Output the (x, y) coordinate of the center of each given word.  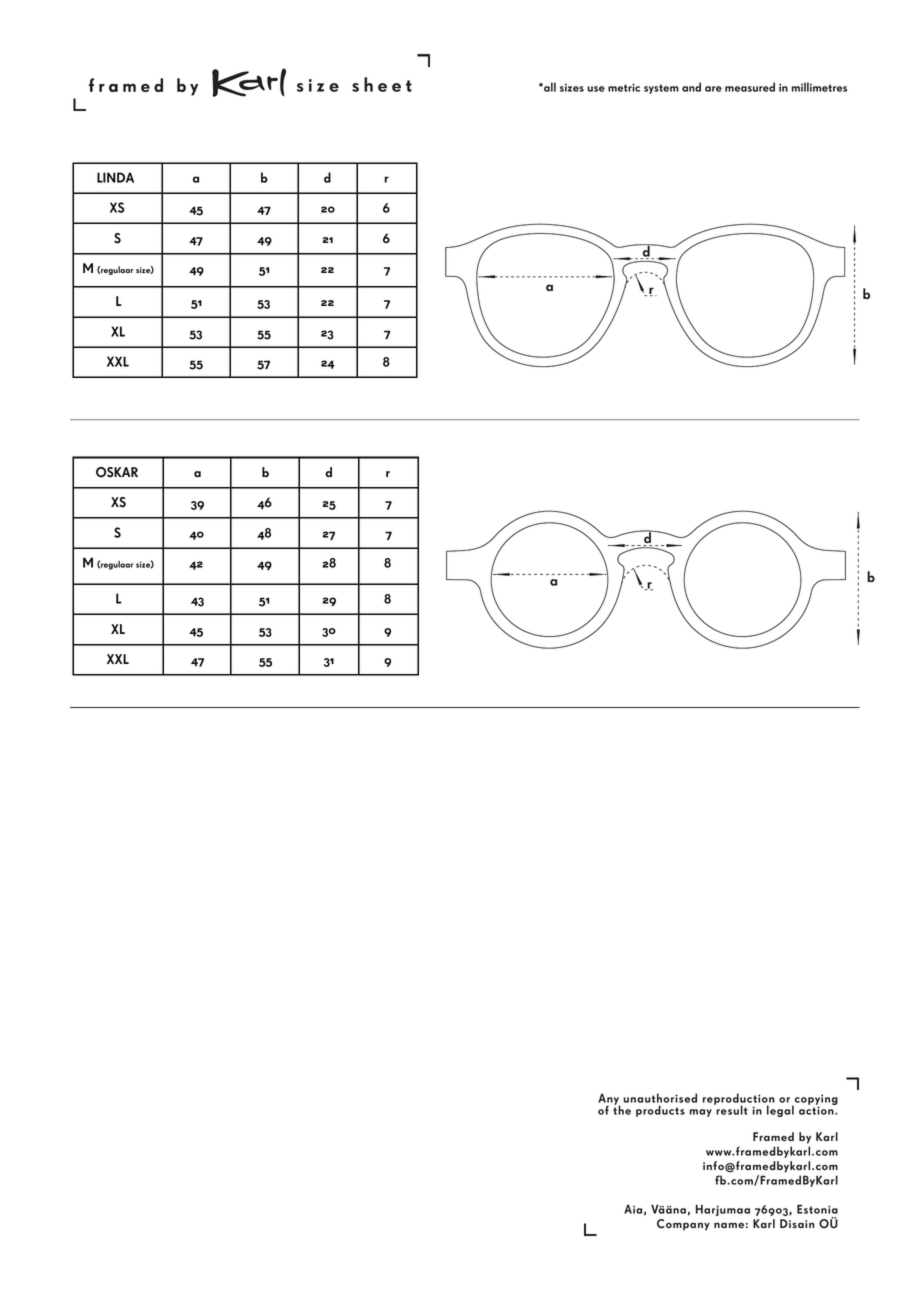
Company (683, 1225)
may (701, 1113)
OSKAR (117, 472)
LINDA (115, 177)
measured (750, 87)
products (660, 1111)
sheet (382, 84)
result (731, 1109)
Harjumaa (723, 1210)
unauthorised (660, 1098)
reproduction (739, 1100)
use (596, 89)
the (622, 1109)
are (713, 89)
